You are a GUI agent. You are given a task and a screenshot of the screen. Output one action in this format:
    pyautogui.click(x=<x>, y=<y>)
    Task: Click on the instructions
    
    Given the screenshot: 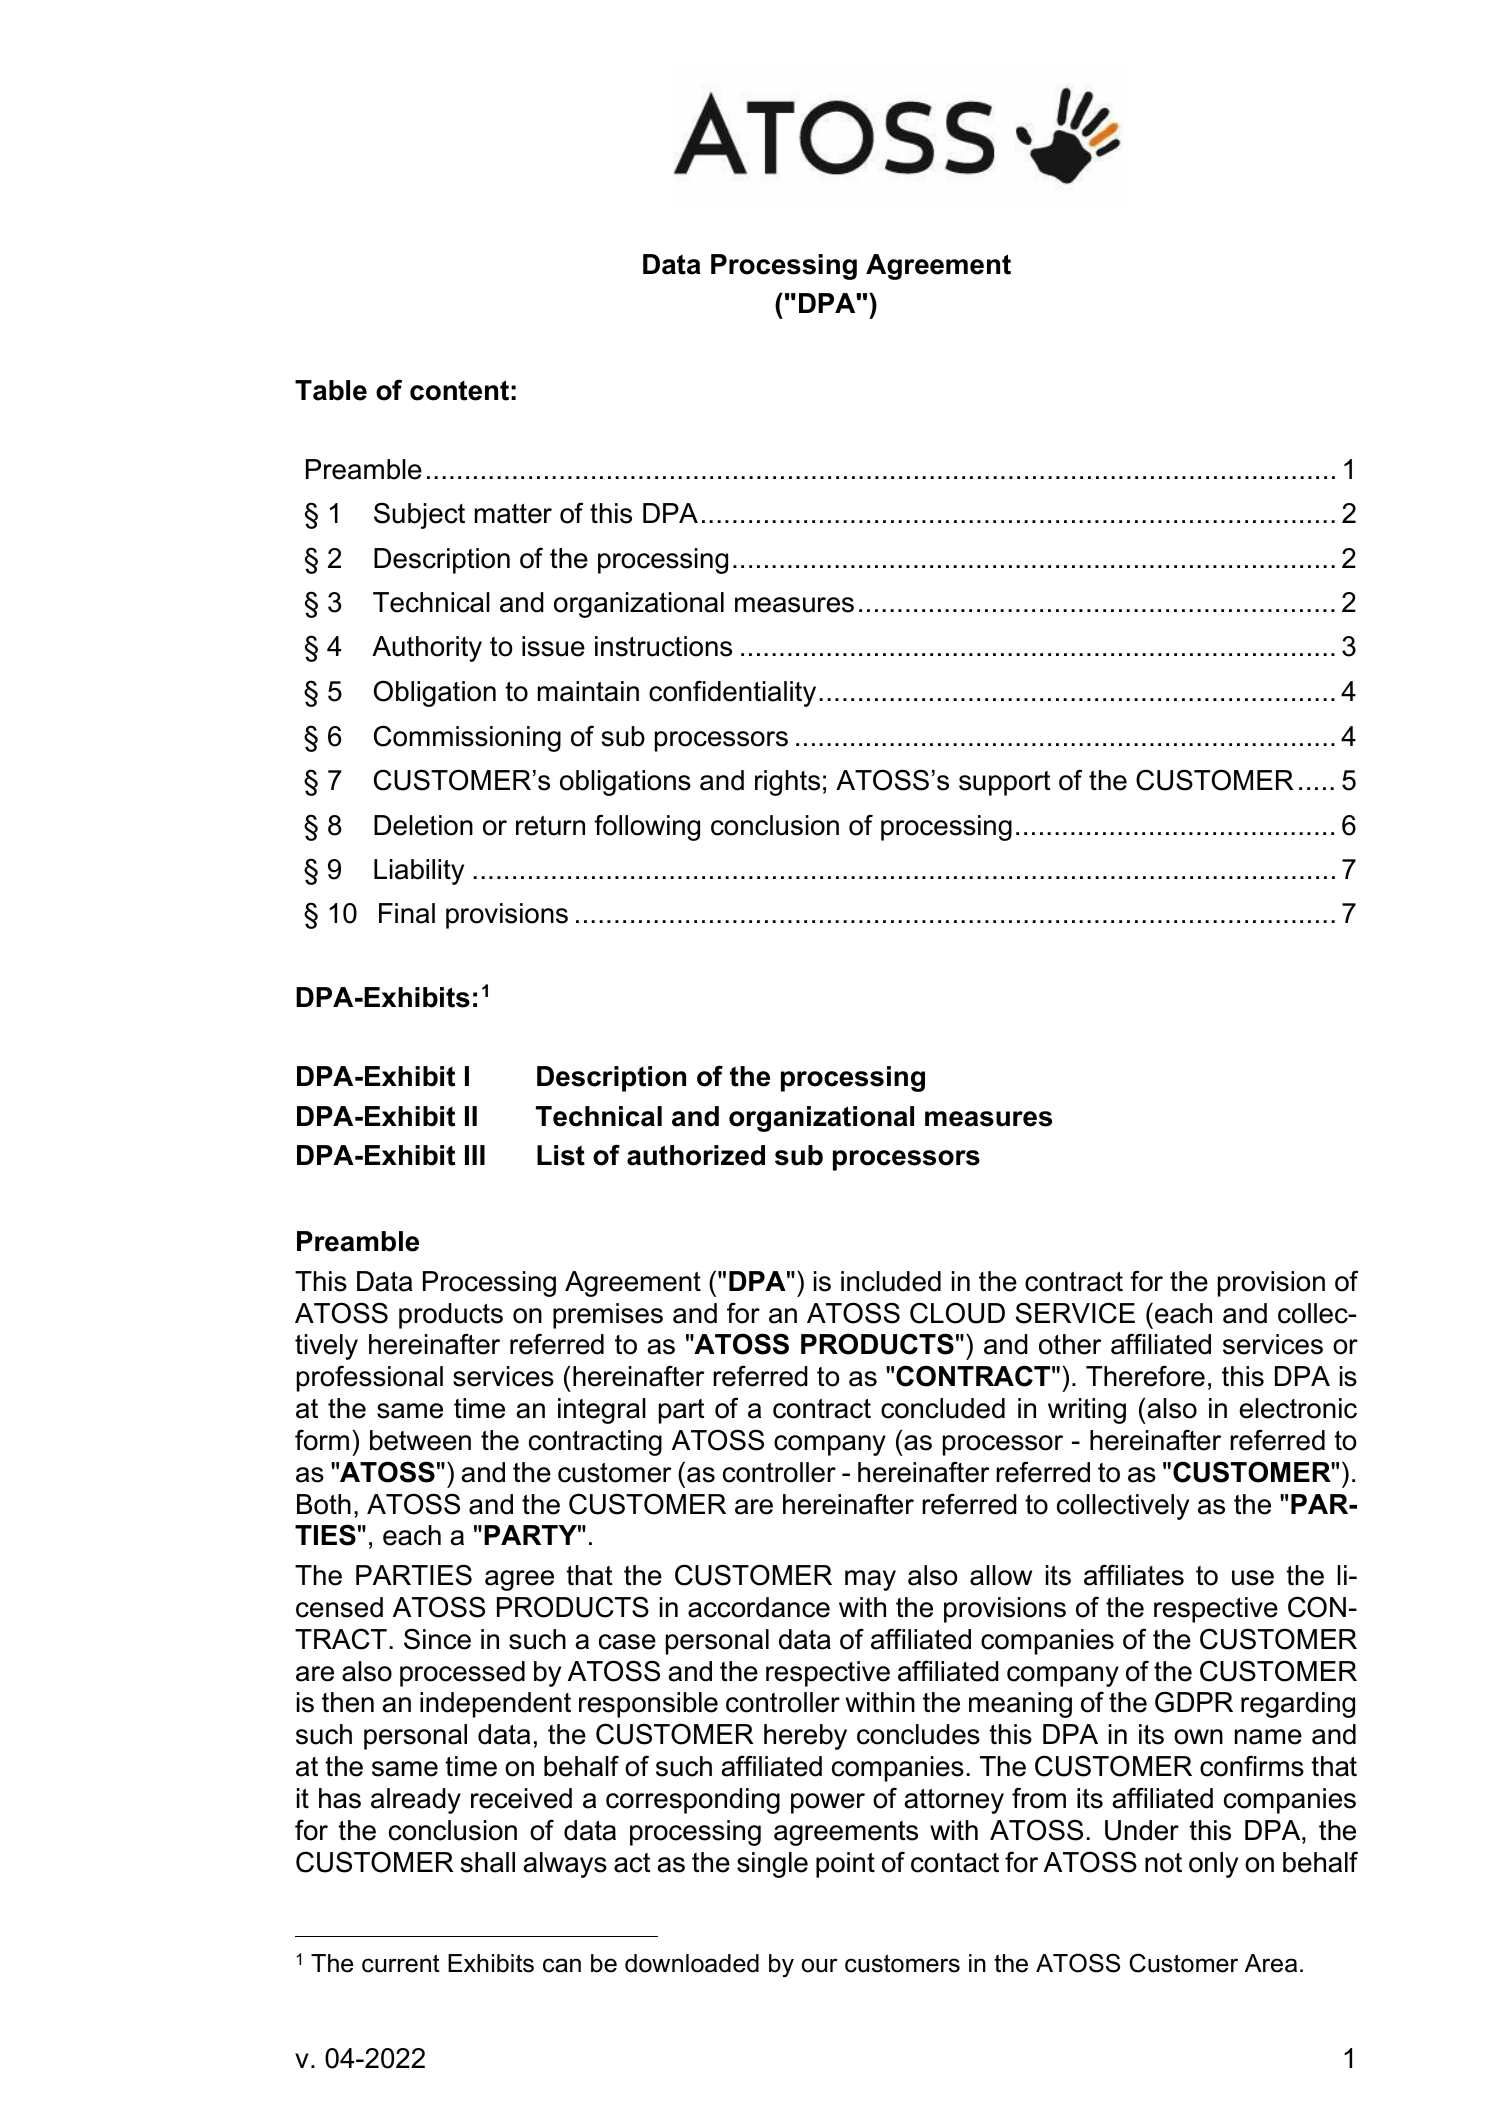 What is the action you would take?
    pyautogui.click(x=663, y=646)
